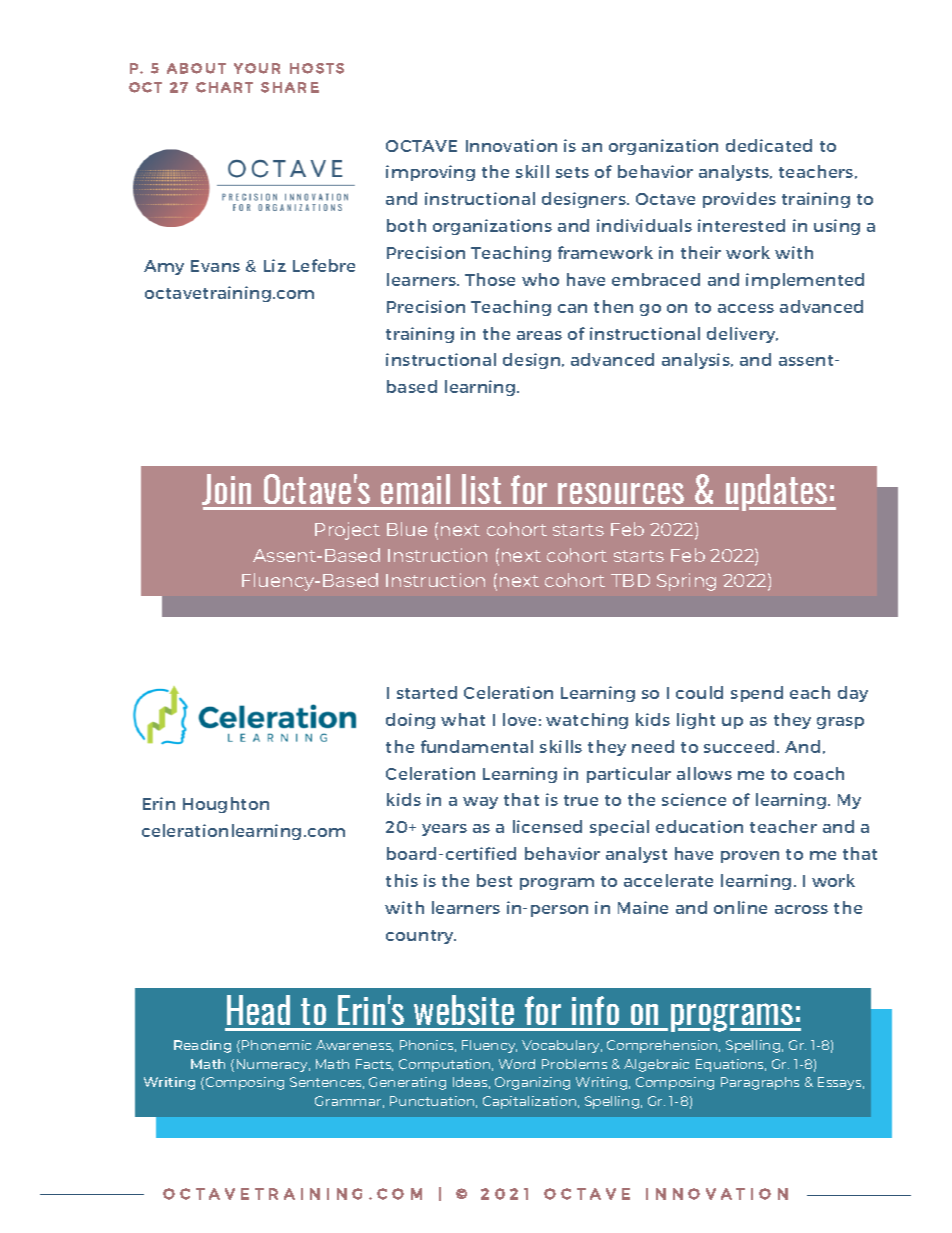 This page has height=1233, width=952. I want to click on Numeracy, so click(273, 1065).
